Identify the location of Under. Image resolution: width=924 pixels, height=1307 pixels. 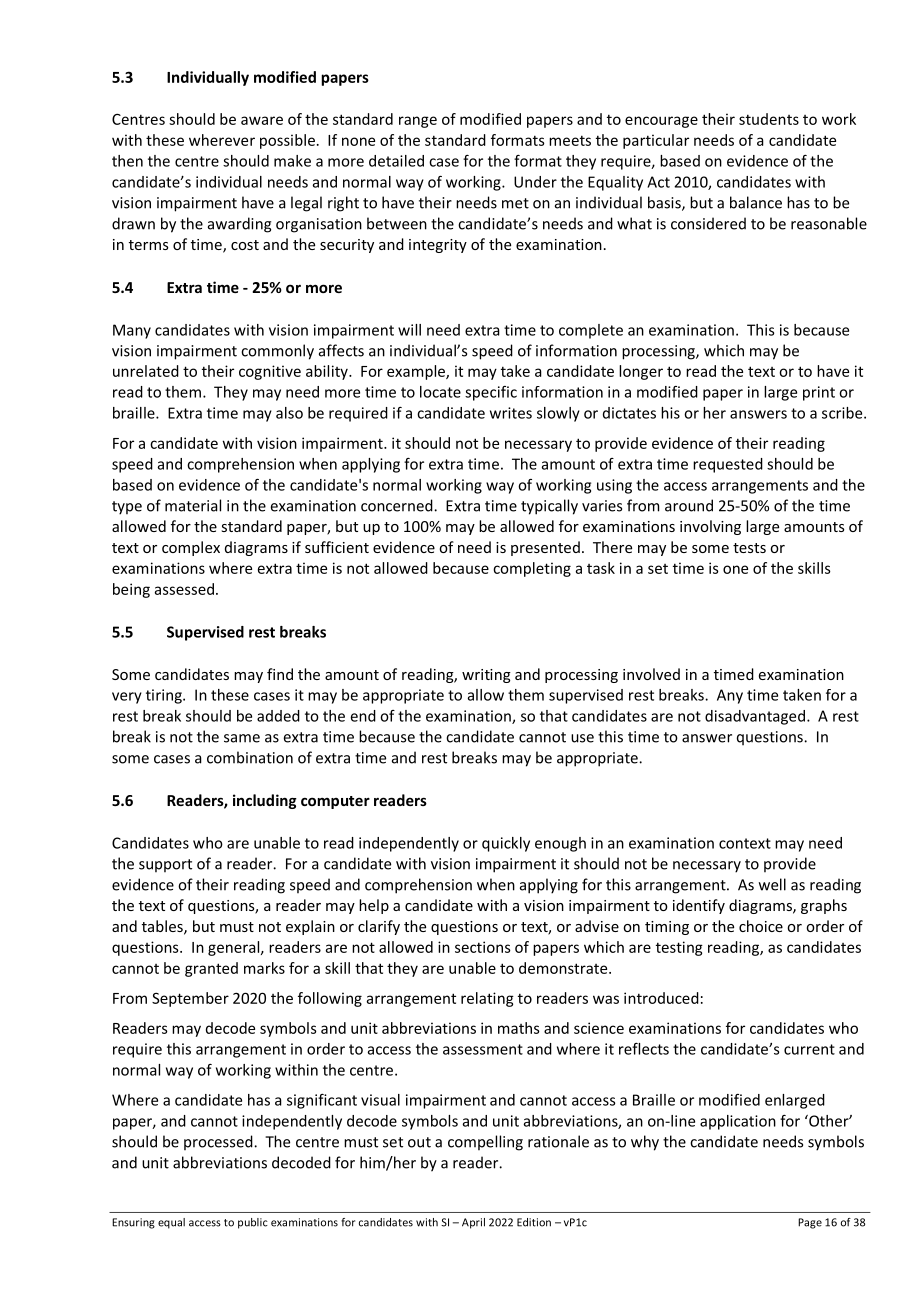
(535, 182).
